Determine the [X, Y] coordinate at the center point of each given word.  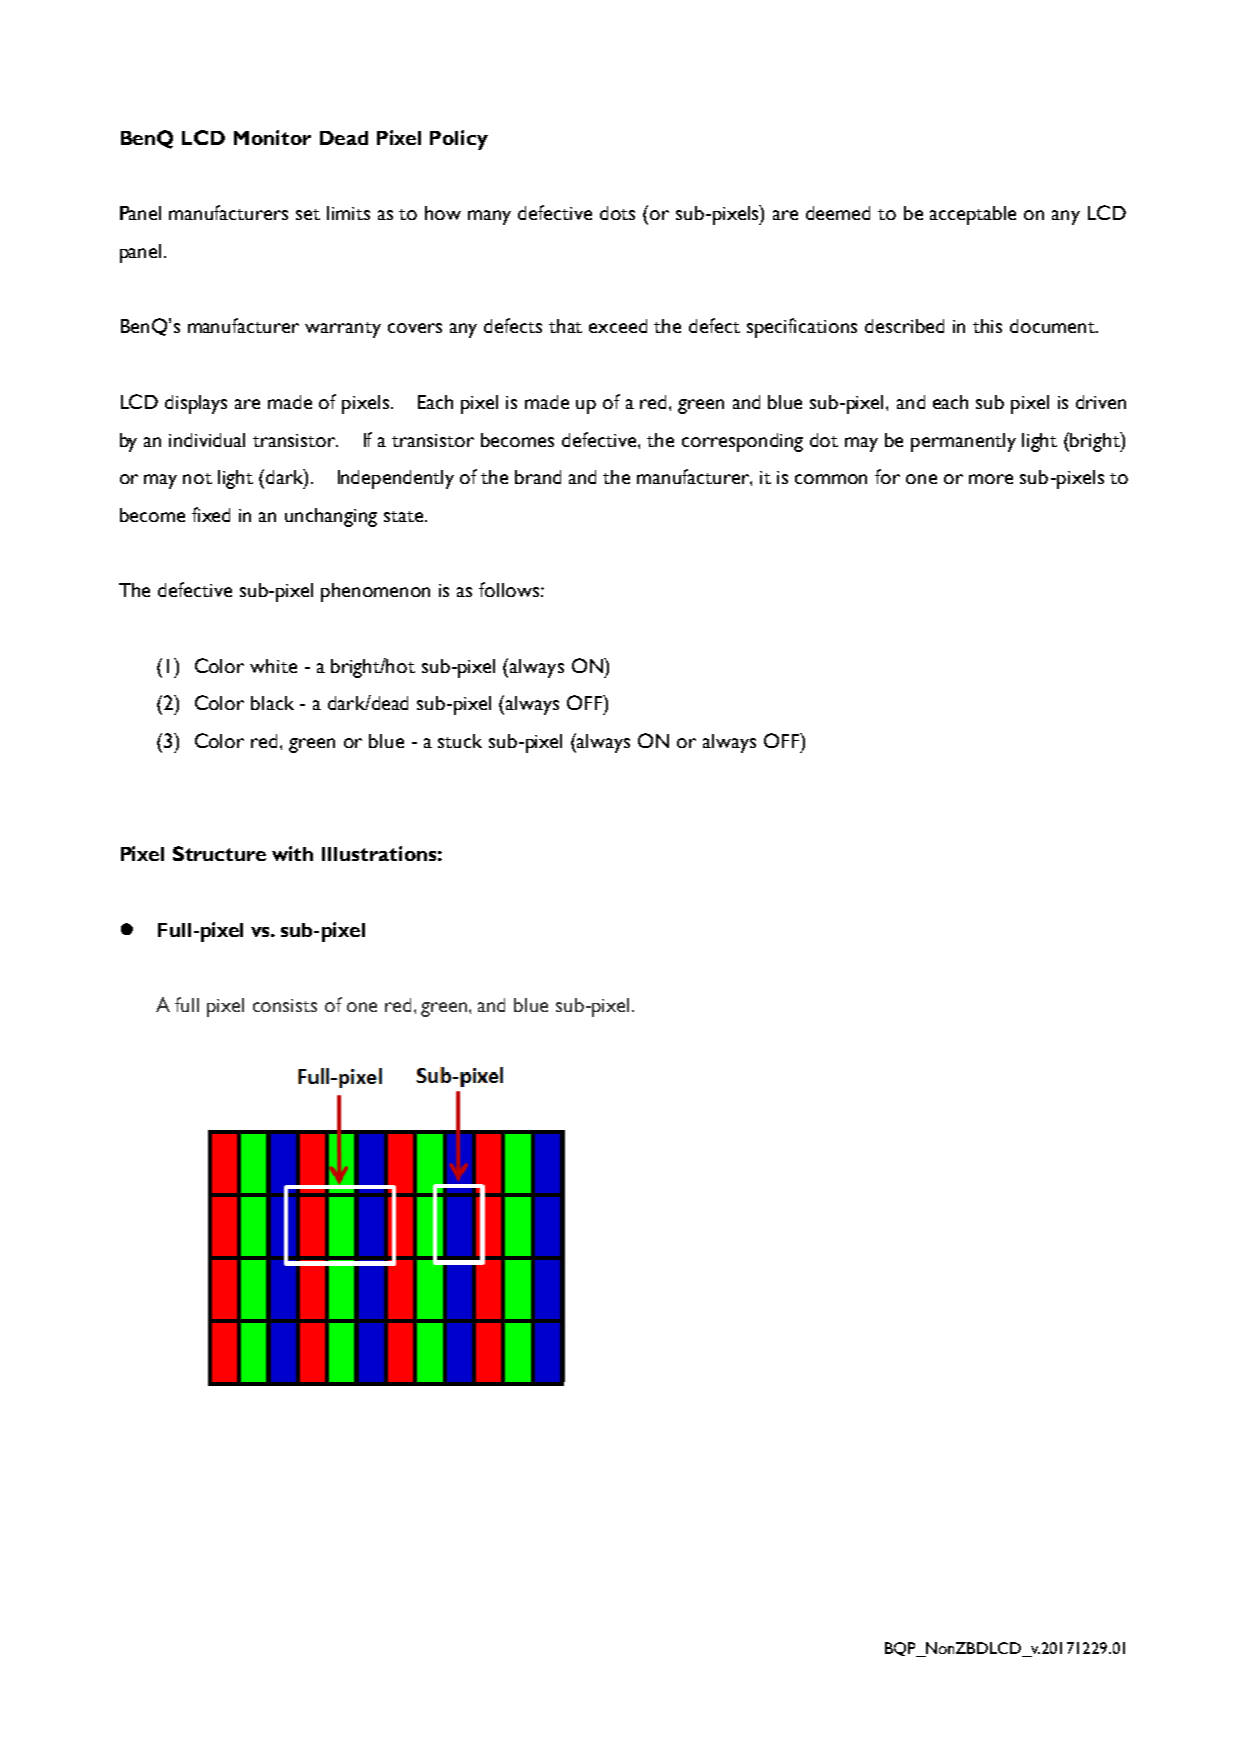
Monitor [272, 137]
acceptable [973, 215]
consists [285, 1005]
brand [538, 477]
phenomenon [375, 592]
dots [617, 213]
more [991, 479]
